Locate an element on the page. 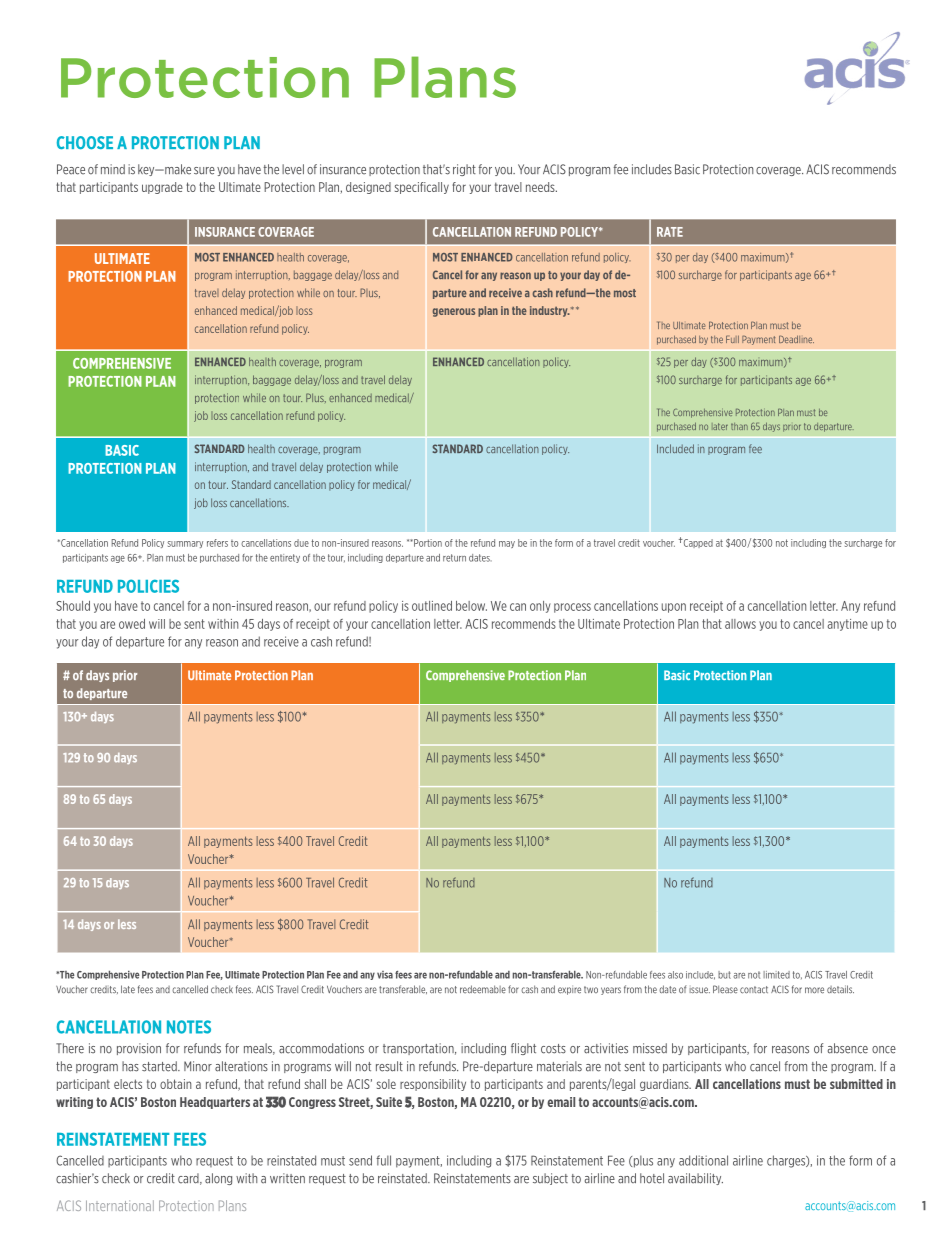  NOTES is located at coordinates (189, 1027).
